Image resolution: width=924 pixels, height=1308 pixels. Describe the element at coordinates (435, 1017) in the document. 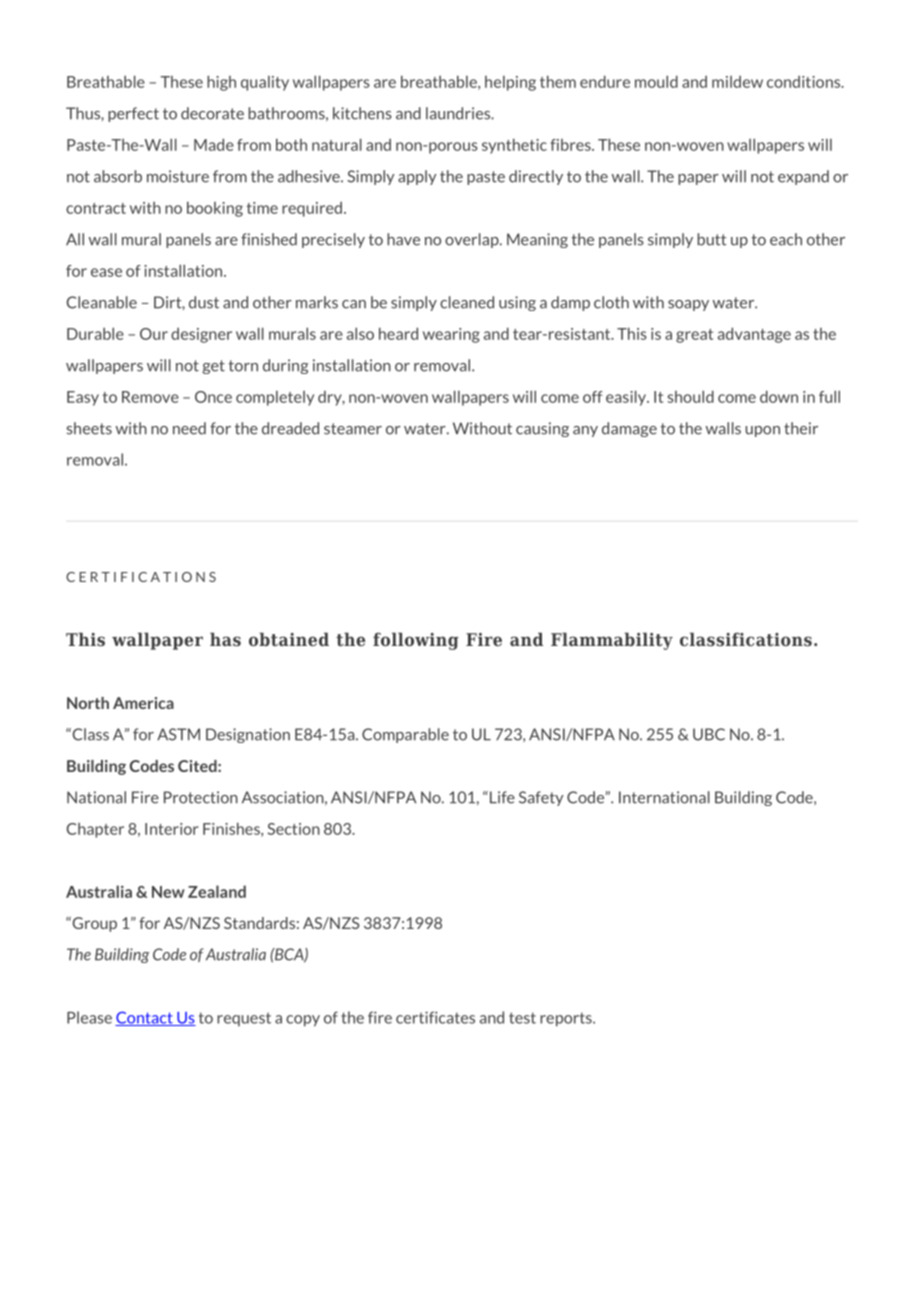

I see `certificates` at that location.
